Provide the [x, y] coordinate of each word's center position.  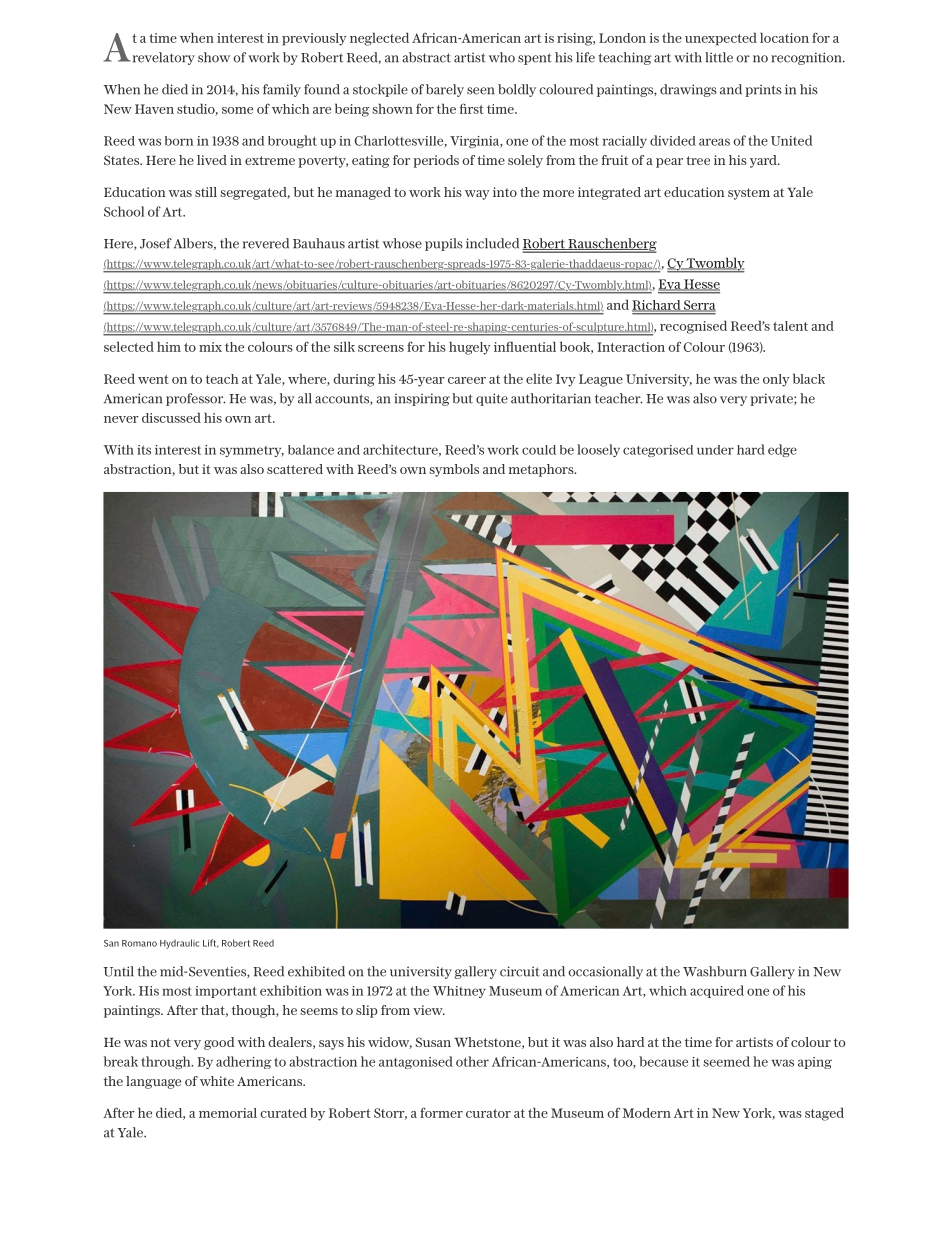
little [719, 57]
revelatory [164, 58]
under [715, 450]
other [472, 1061]
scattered [295, 469]
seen [480, 91]
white [217, 1081]
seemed [726, 1061]
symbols [454, 470]
